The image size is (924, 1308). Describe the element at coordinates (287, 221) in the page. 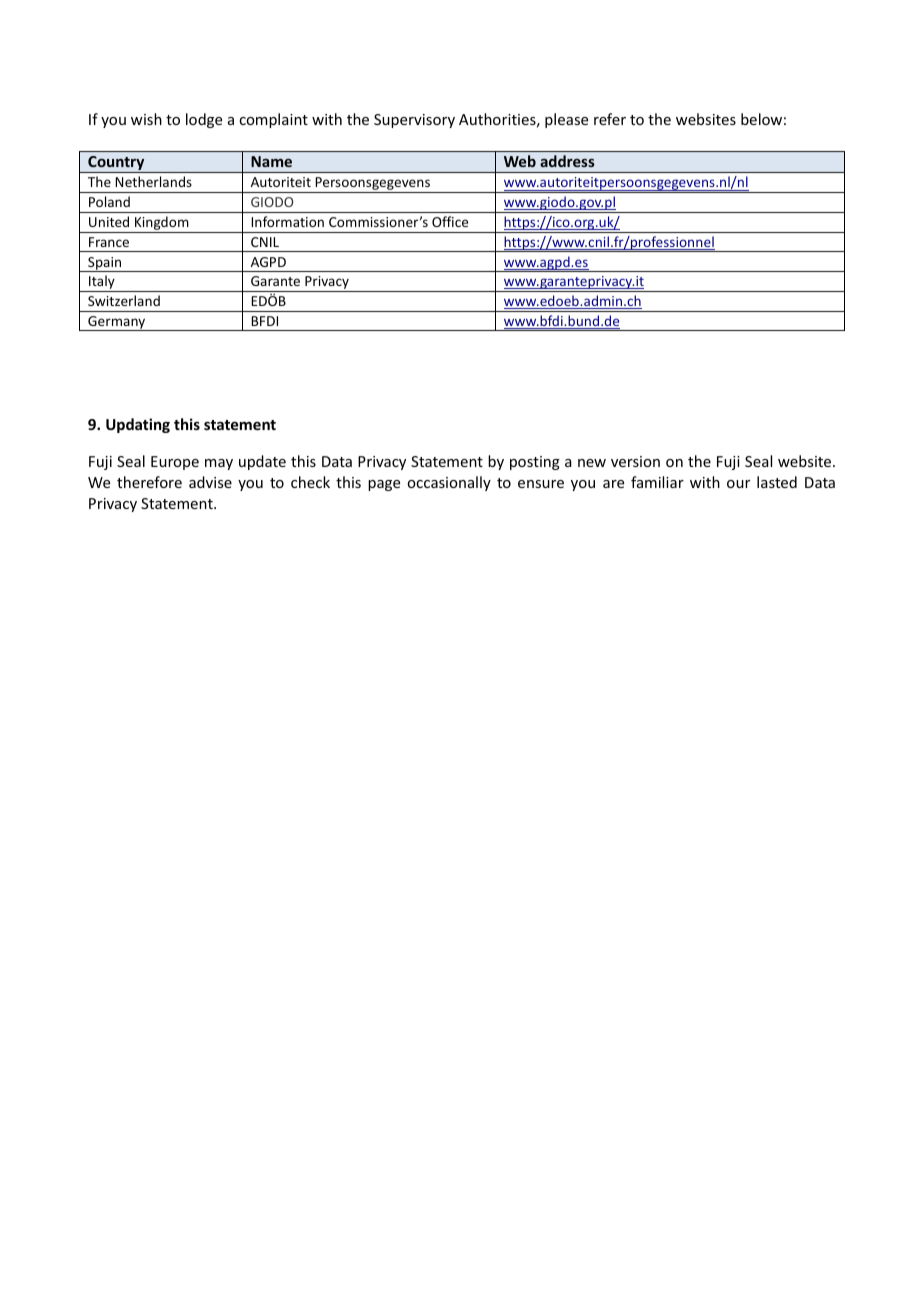

I see `Information` at that location.
